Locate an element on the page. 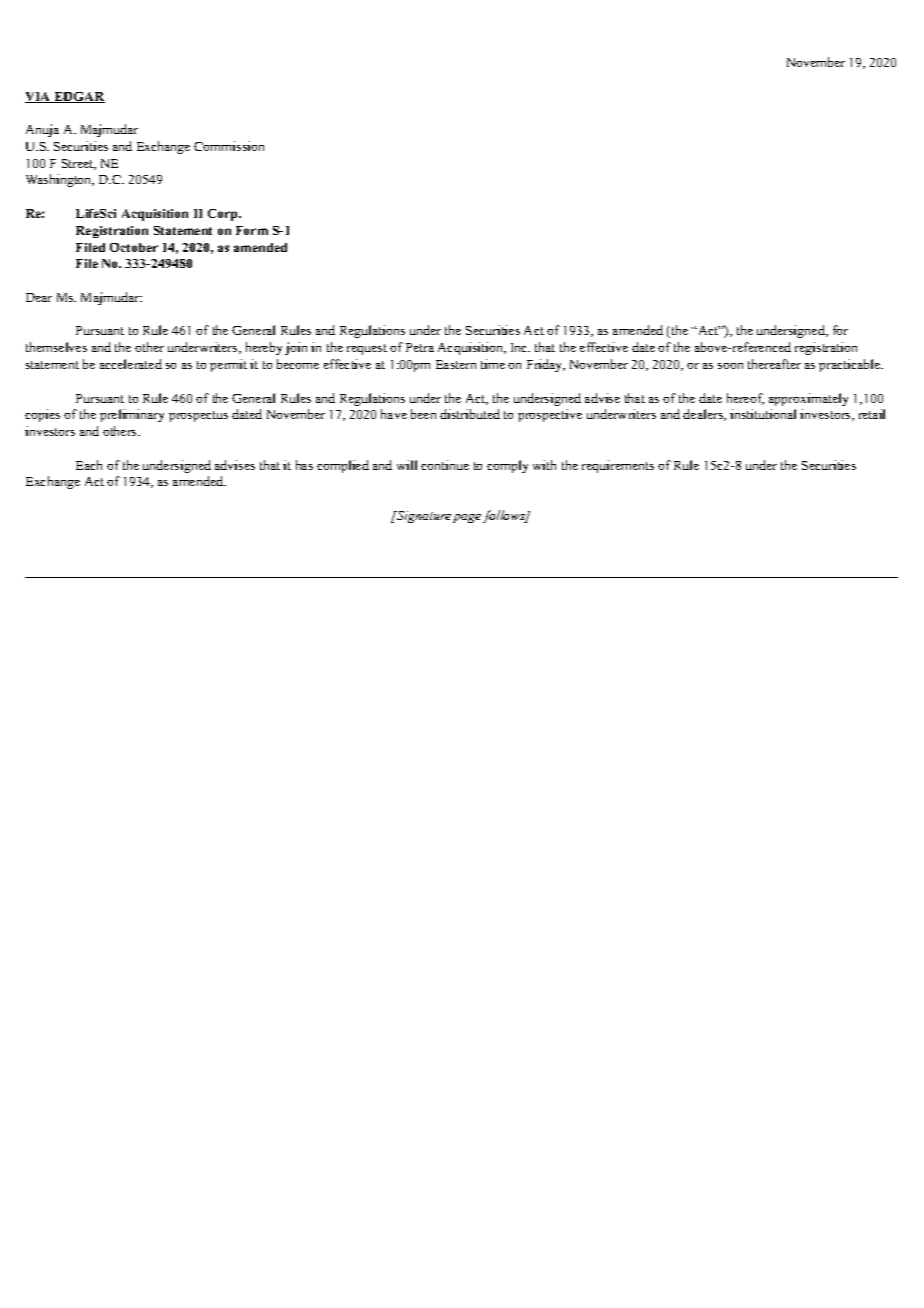  EDGAR is located at coordinates (78, 97).
